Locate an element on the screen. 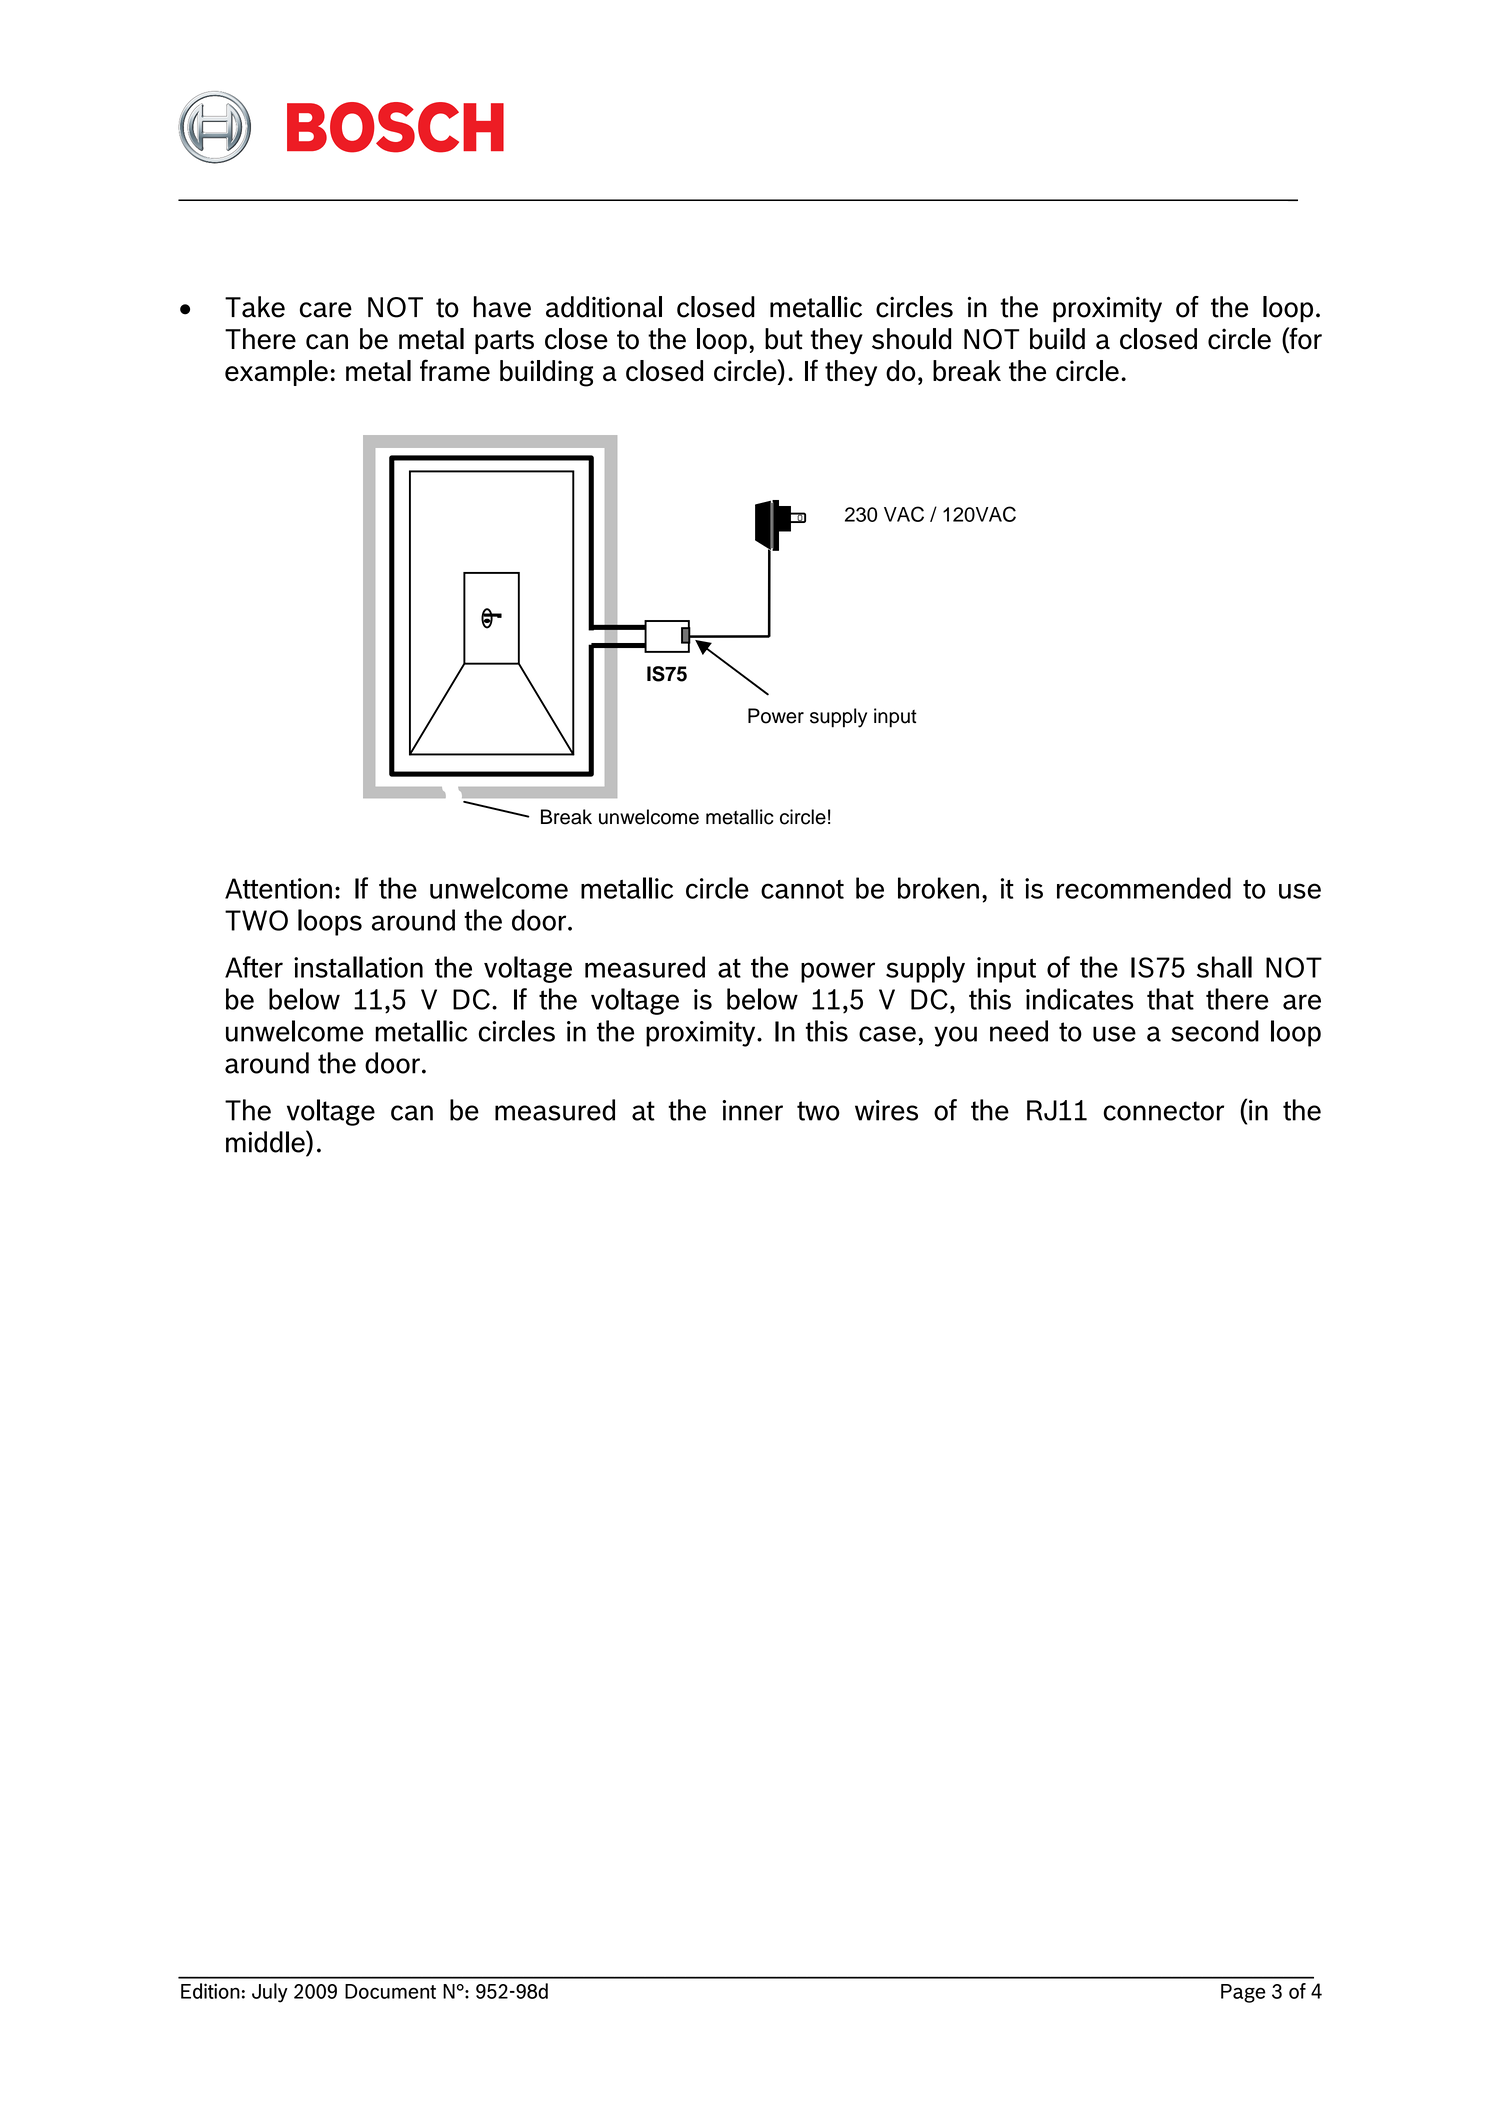 This screenshot has width=1500, height=2123. Edition is located at coordinates (210, 1991).
